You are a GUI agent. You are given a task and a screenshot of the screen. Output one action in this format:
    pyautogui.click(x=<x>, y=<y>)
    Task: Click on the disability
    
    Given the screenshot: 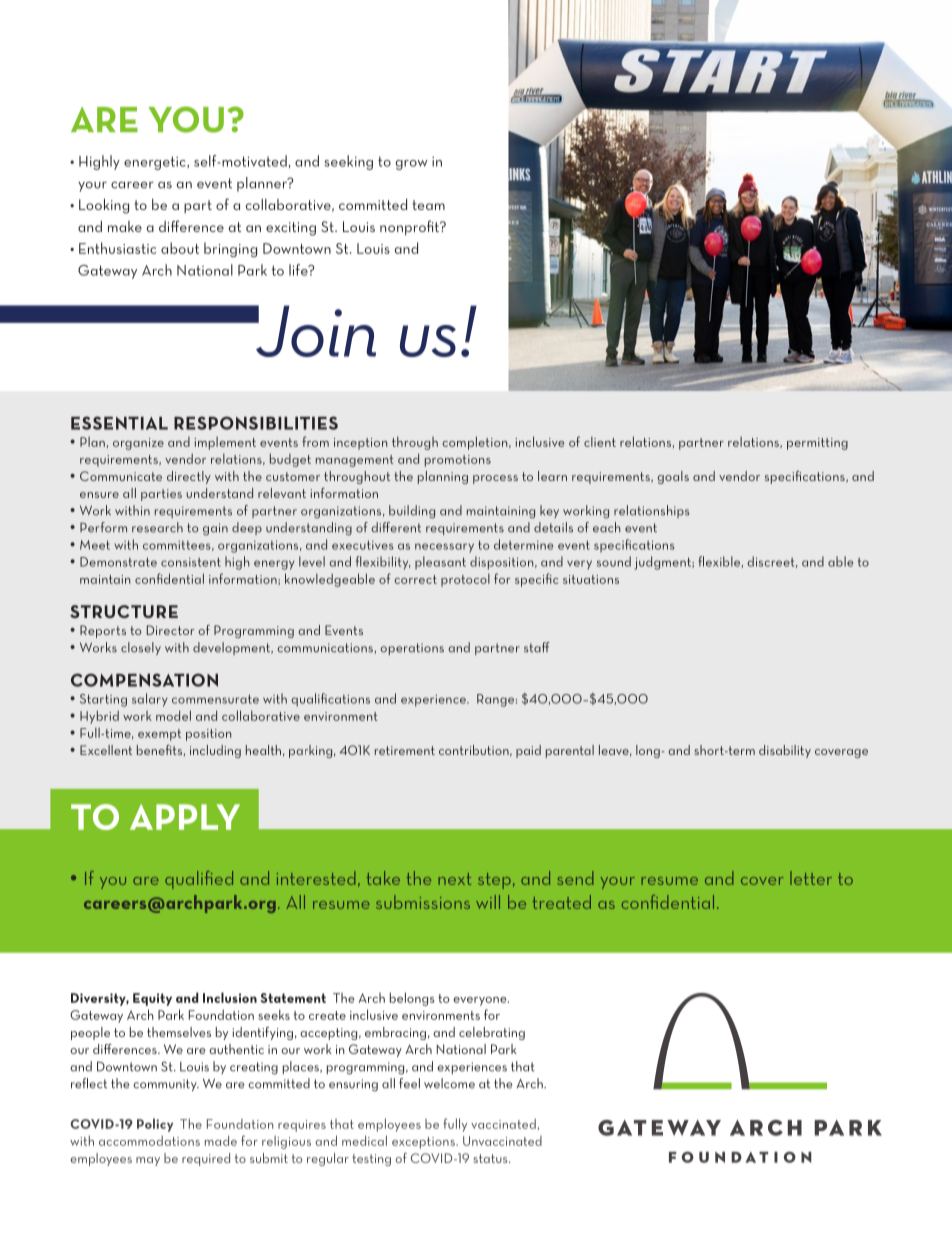 What is the action you would take?
    pyautogui.click(x=785, y=751)
